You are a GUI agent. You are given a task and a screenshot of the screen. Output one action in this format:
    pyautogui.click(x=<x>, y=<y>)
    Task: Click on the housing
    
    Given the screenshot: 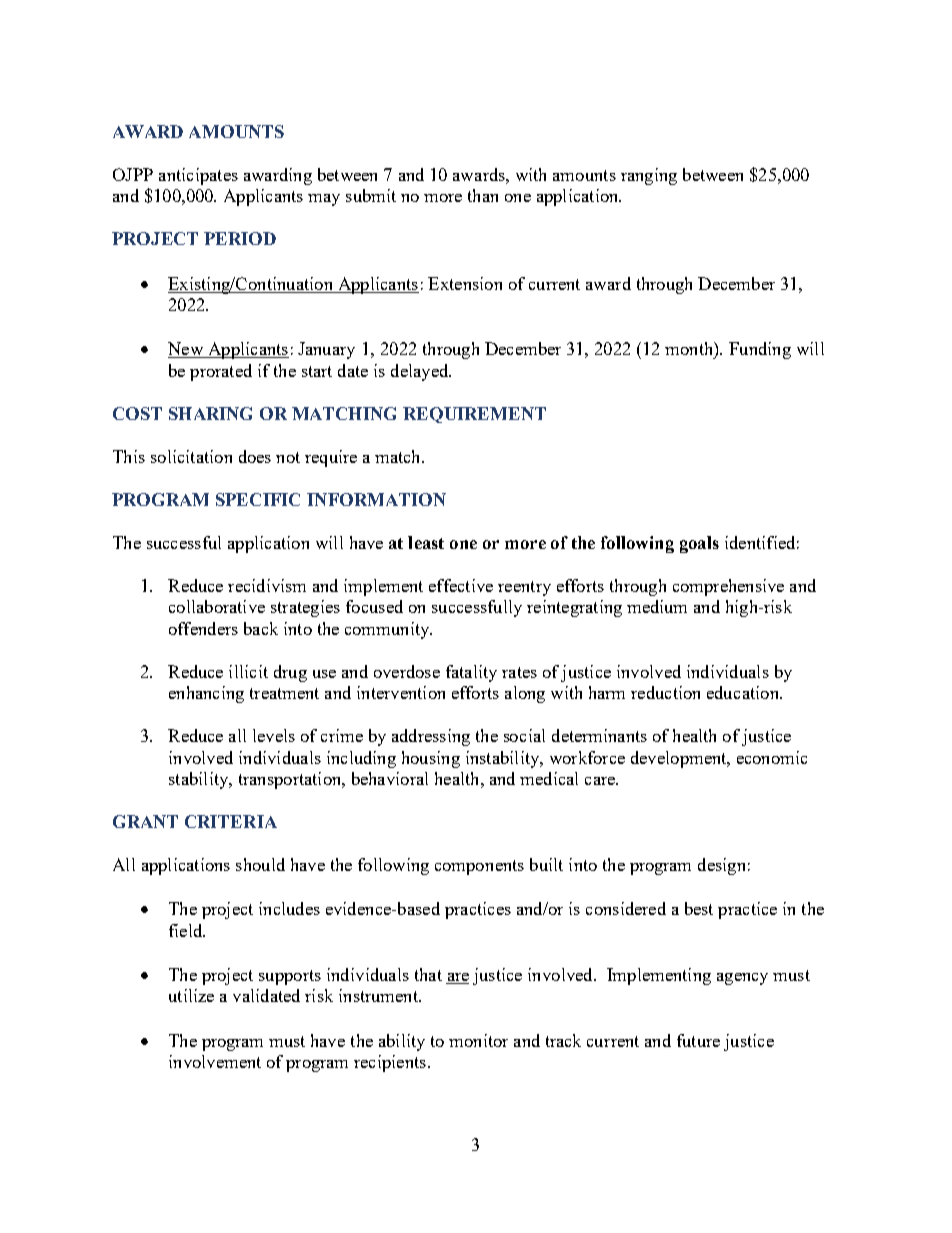 What is the action you would take?
    pyautogui.click(x=431, y=759)
